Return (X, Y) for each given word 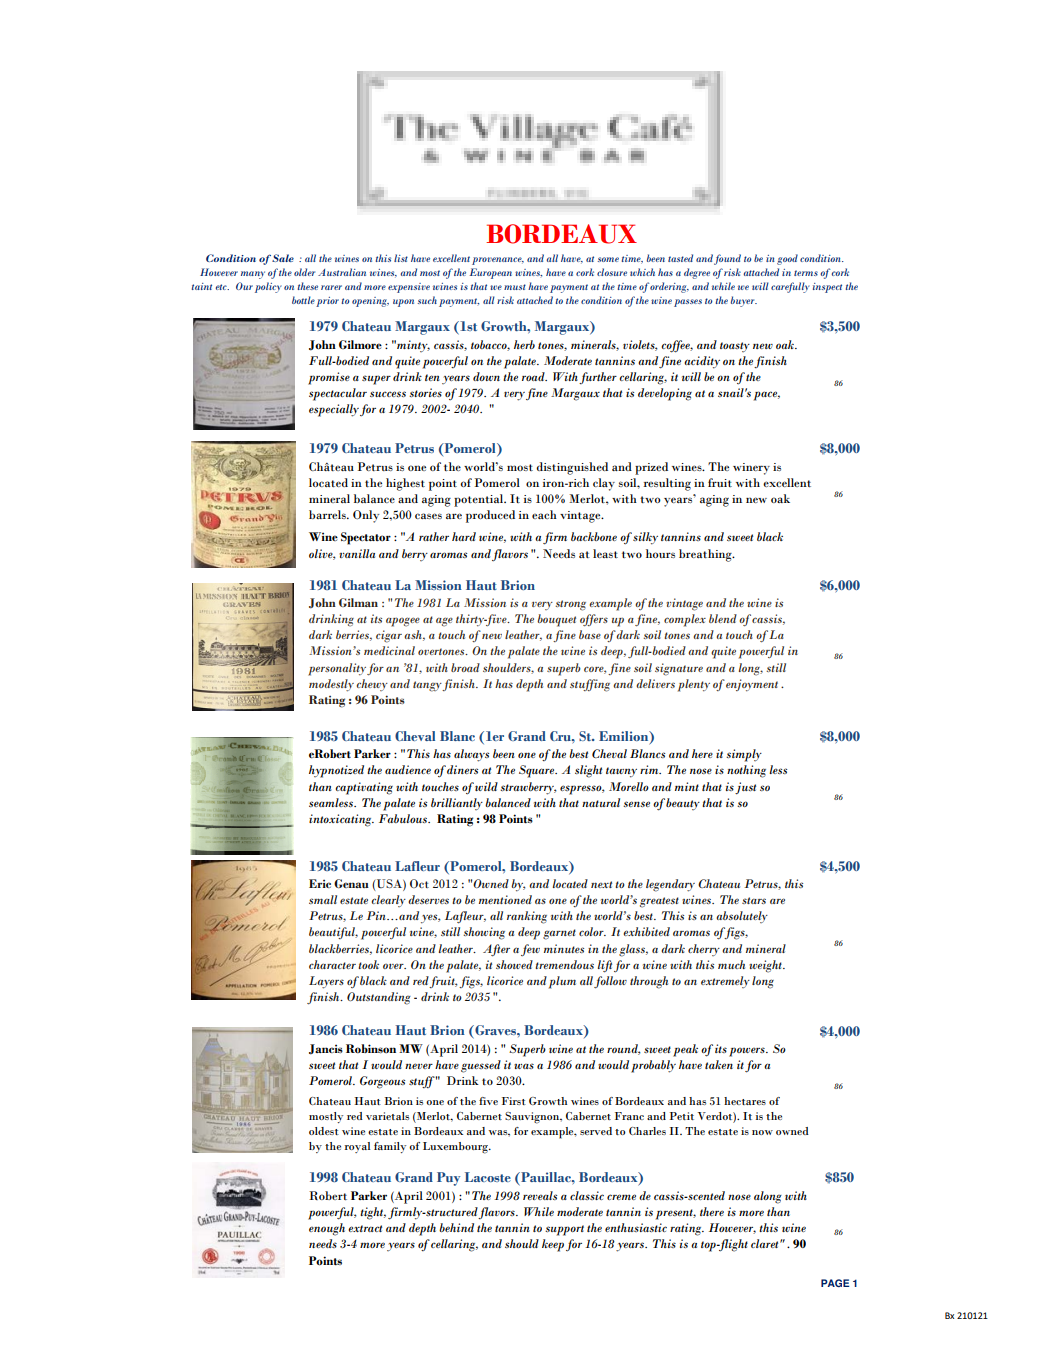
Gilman (358, 602)
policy (268, 287)
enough (327, 1229)
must (515, 287)
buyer (743, 301)
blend (723, 618)
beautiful (333, 933)
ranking (527, 917)
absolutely (742, 917)
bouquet (556, 620)
